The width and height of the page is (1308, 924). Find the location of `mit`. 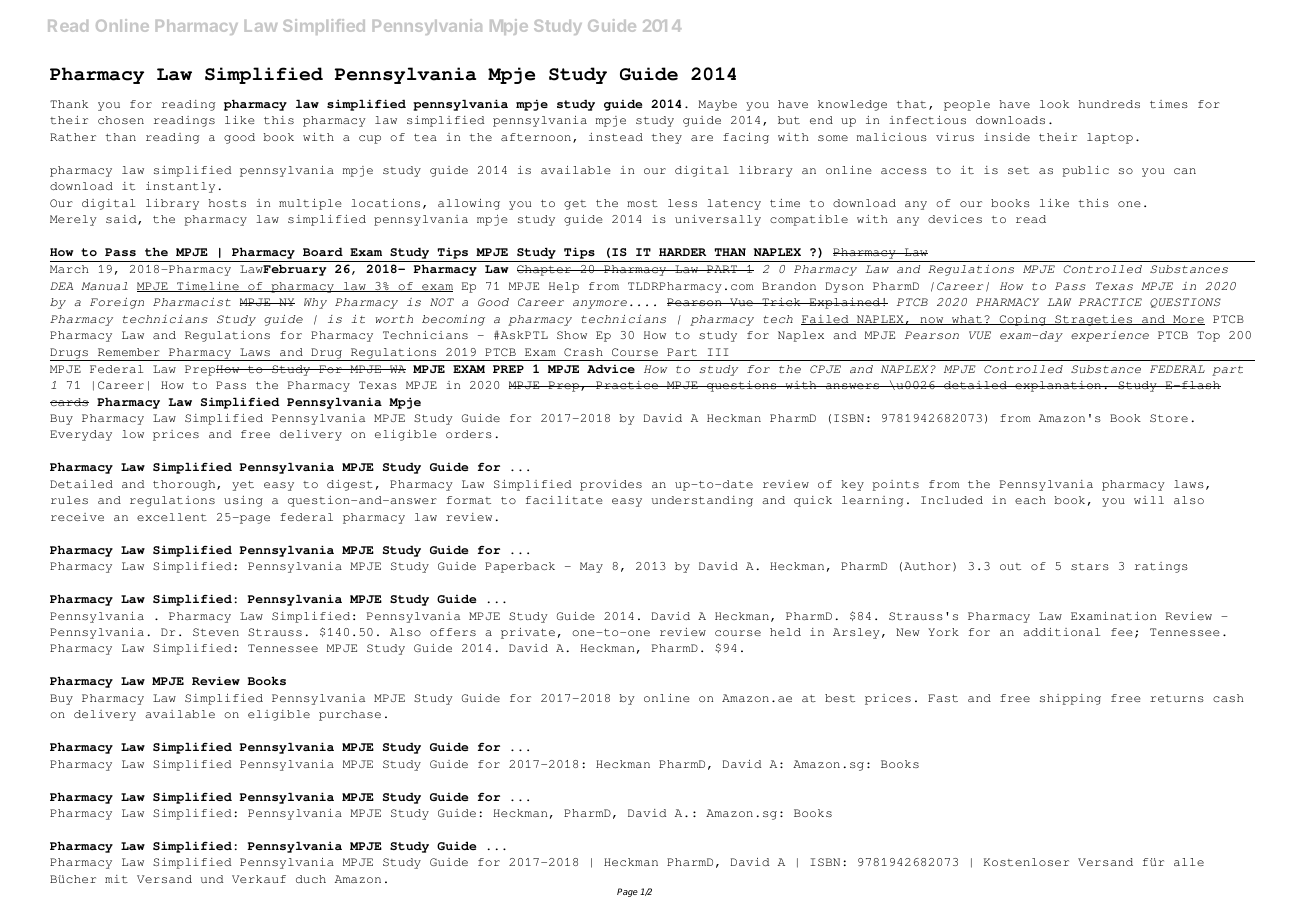

mit is located at coordinates (116, 879).
